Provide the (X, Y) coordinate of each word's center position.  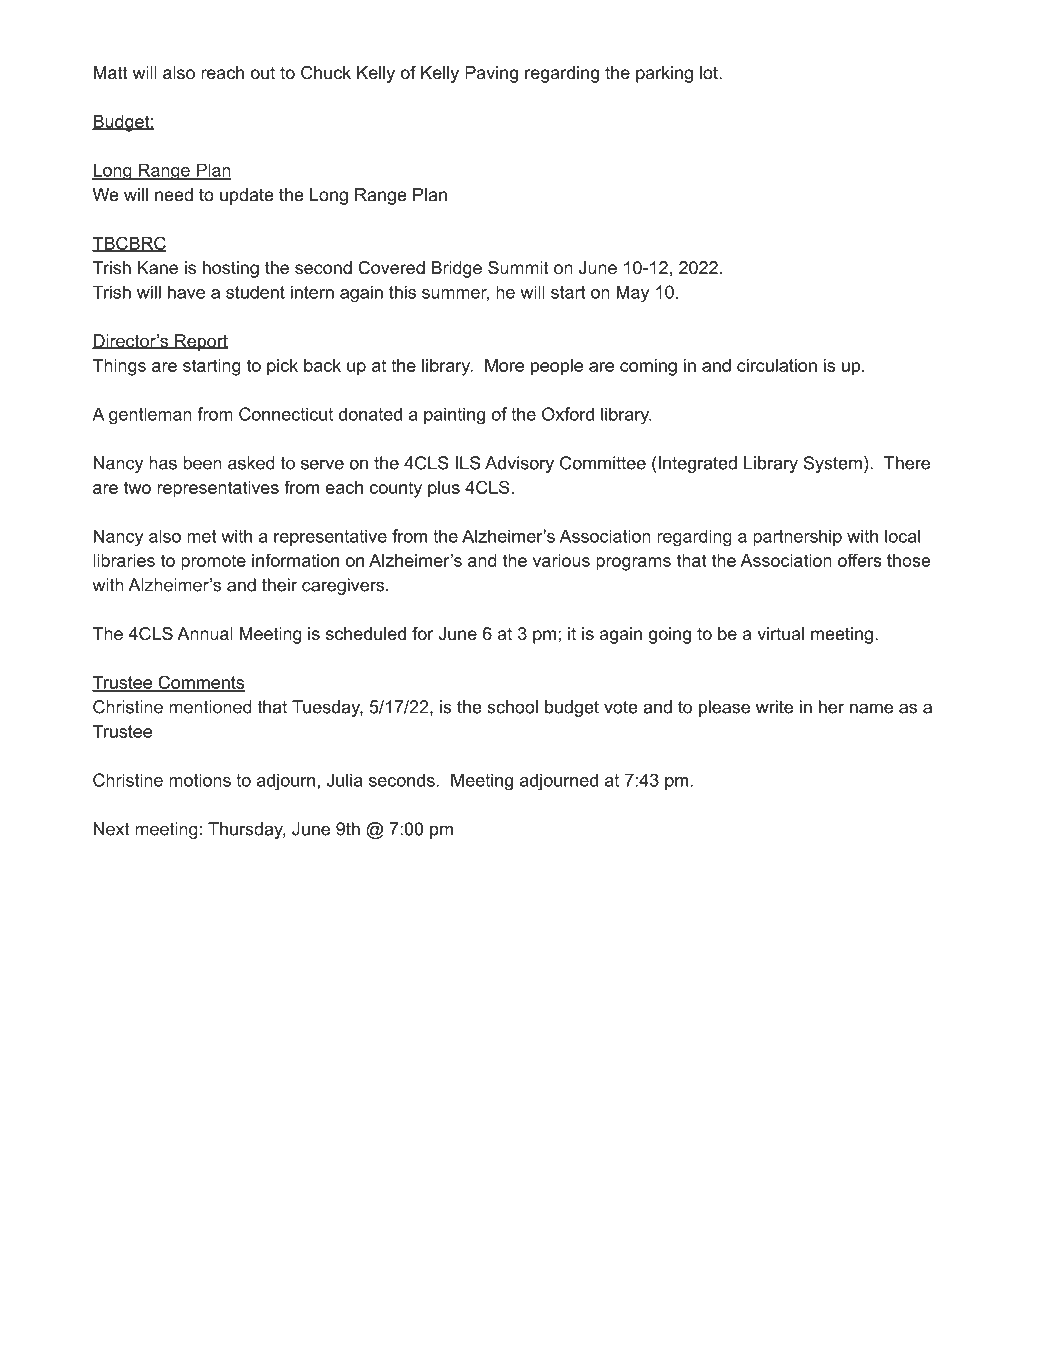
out (263, 73)
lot (710, 72)
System (833, 464)
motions (200, 780)
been (202, 463)
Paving (491, 74)
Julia (345, 780)
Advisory (519, 464)
